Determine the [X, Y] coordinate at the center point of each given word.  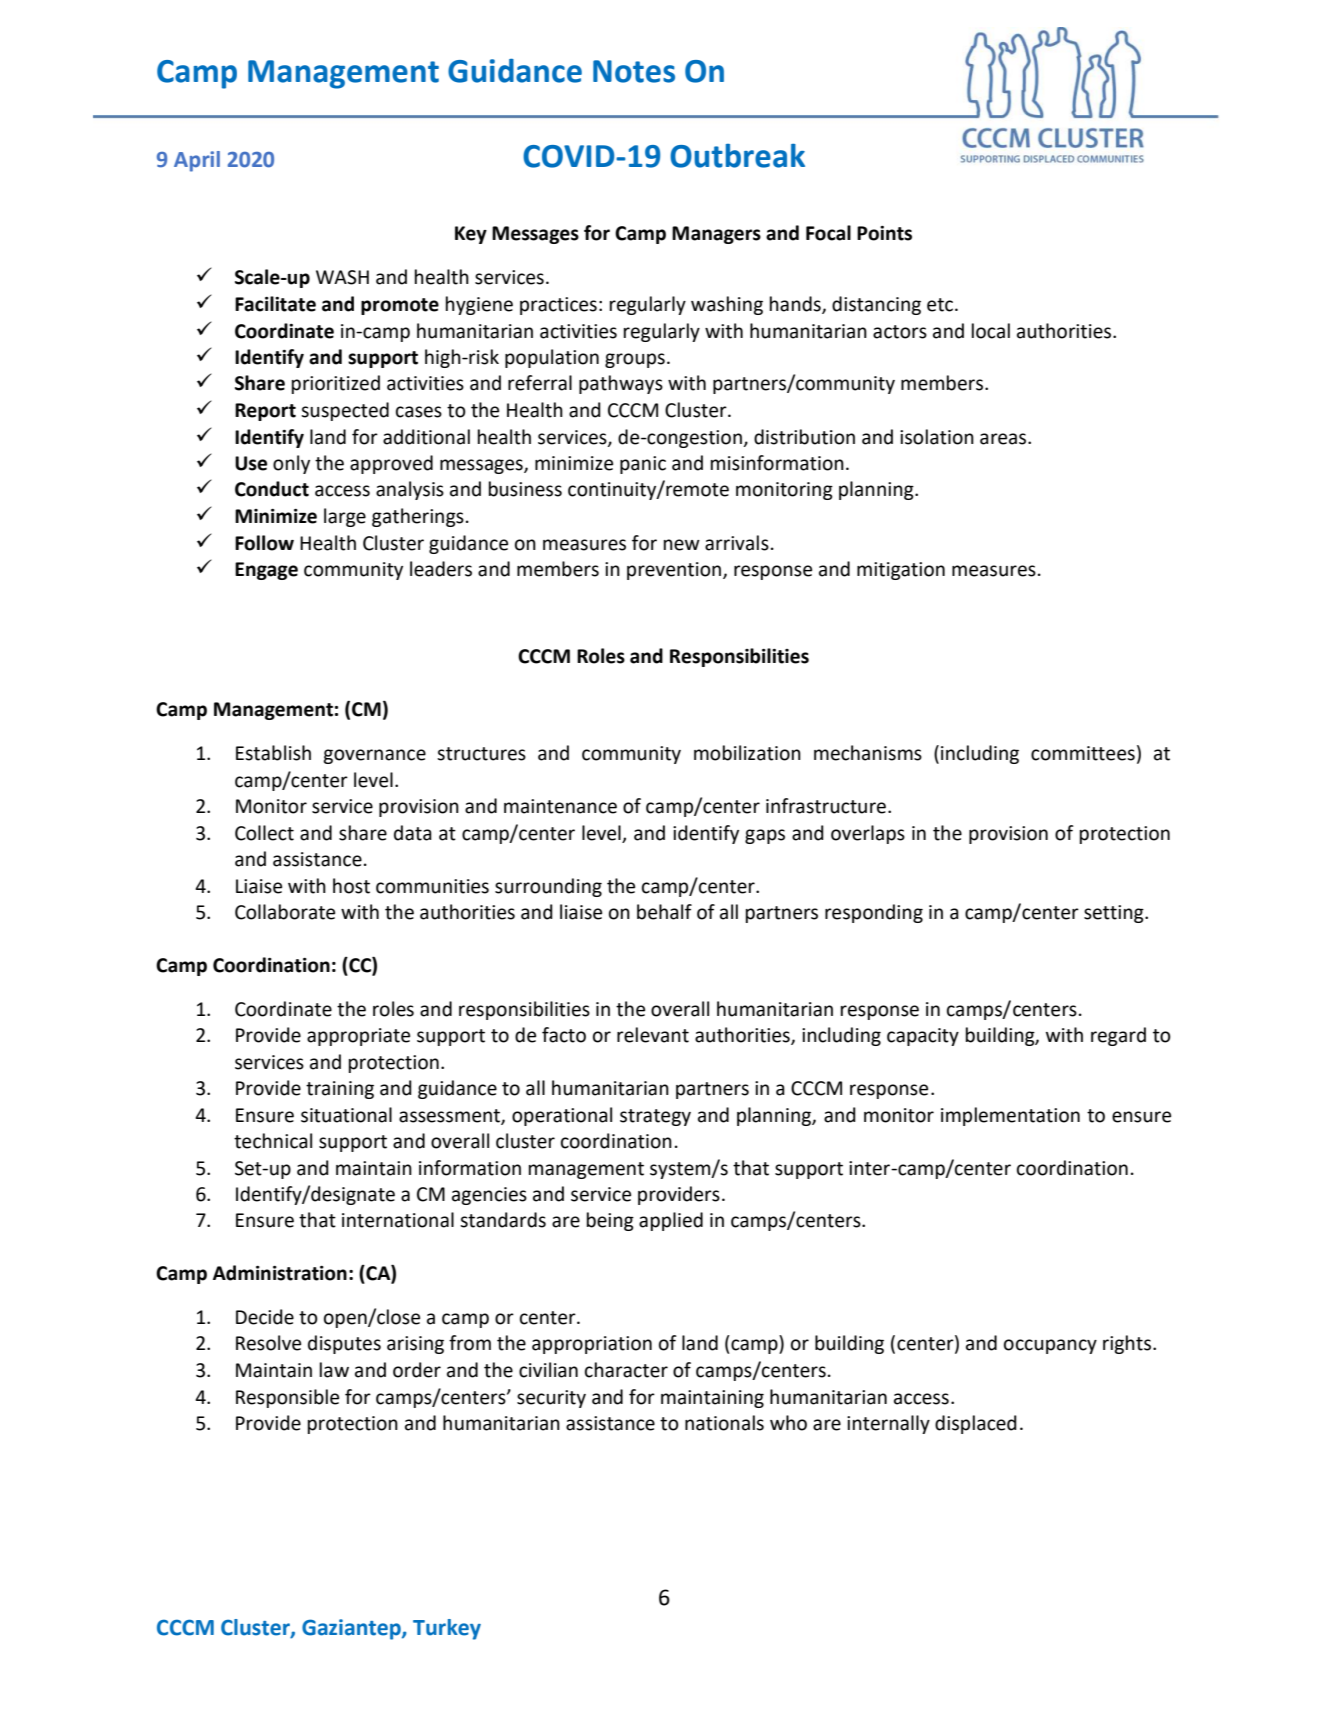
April [197, 161]
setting [1115, 914]
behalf [664, 912]
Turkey [447, 1629]
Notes [634, 71]
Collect [264, 833]
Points [884, 233]
